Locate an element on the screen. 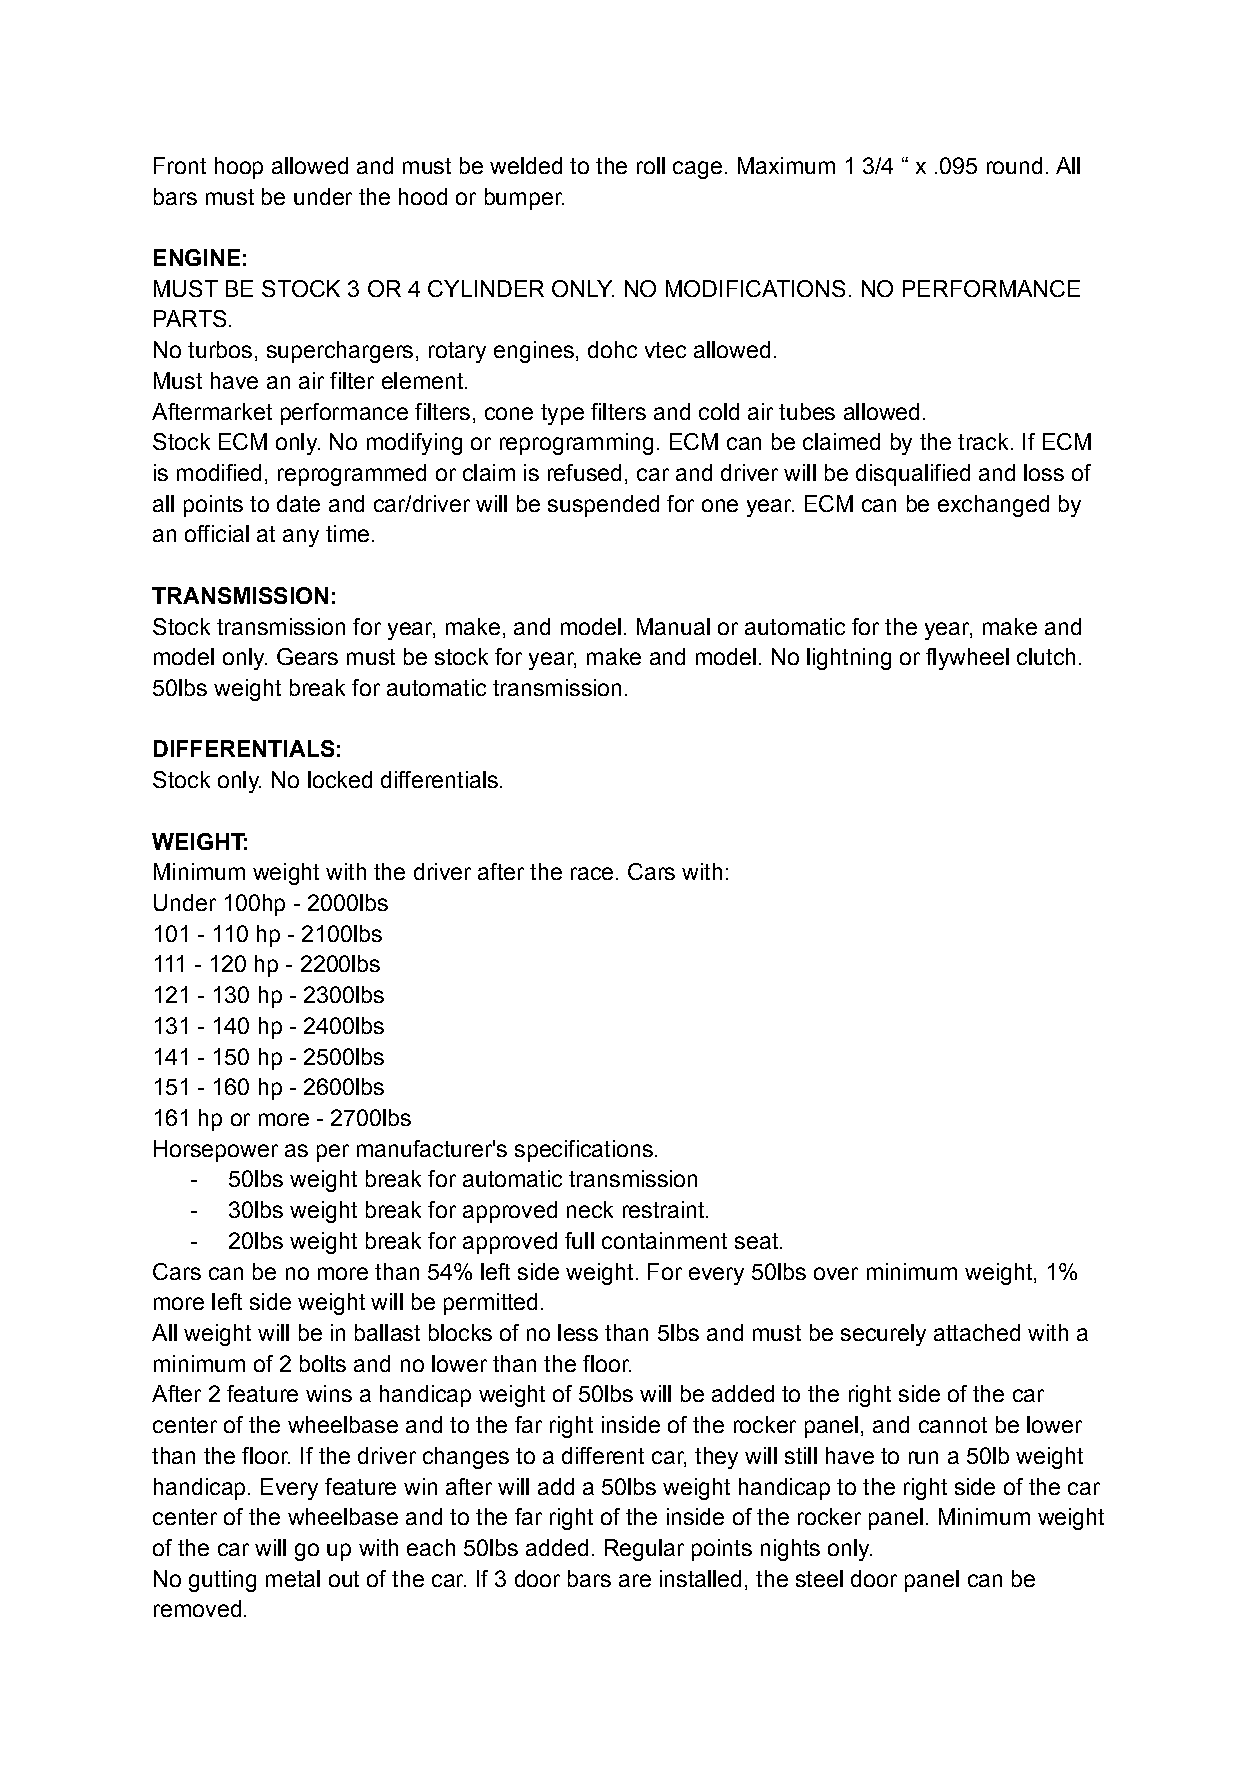 This screenshot has width=1259, height=1778. over is located at coordinates (836, 1273).
